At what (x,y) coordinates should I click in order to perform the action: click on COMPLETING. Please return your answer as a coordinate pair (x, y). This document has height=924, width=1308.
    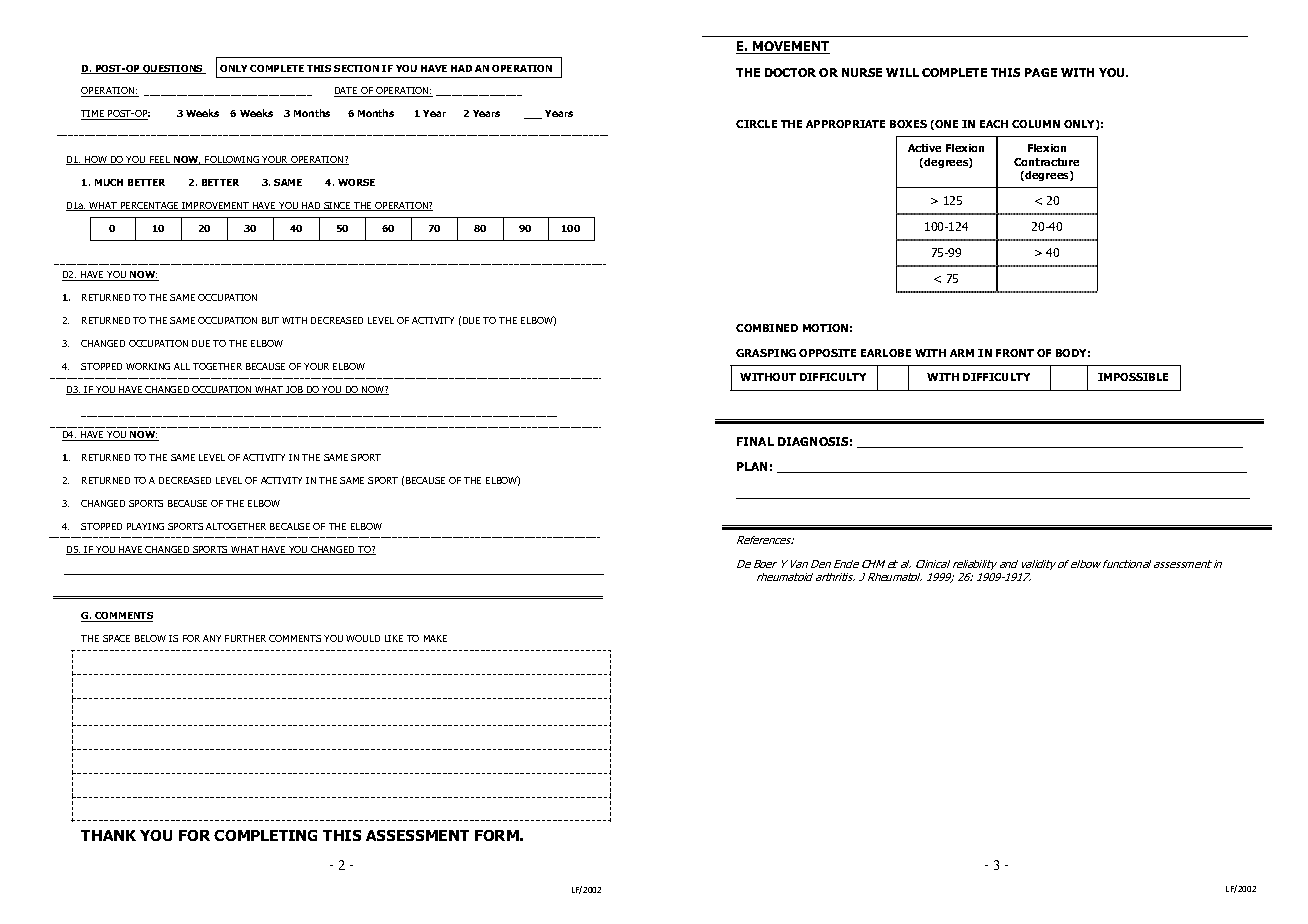
    Looking at the image, I should click on (265, 835).
